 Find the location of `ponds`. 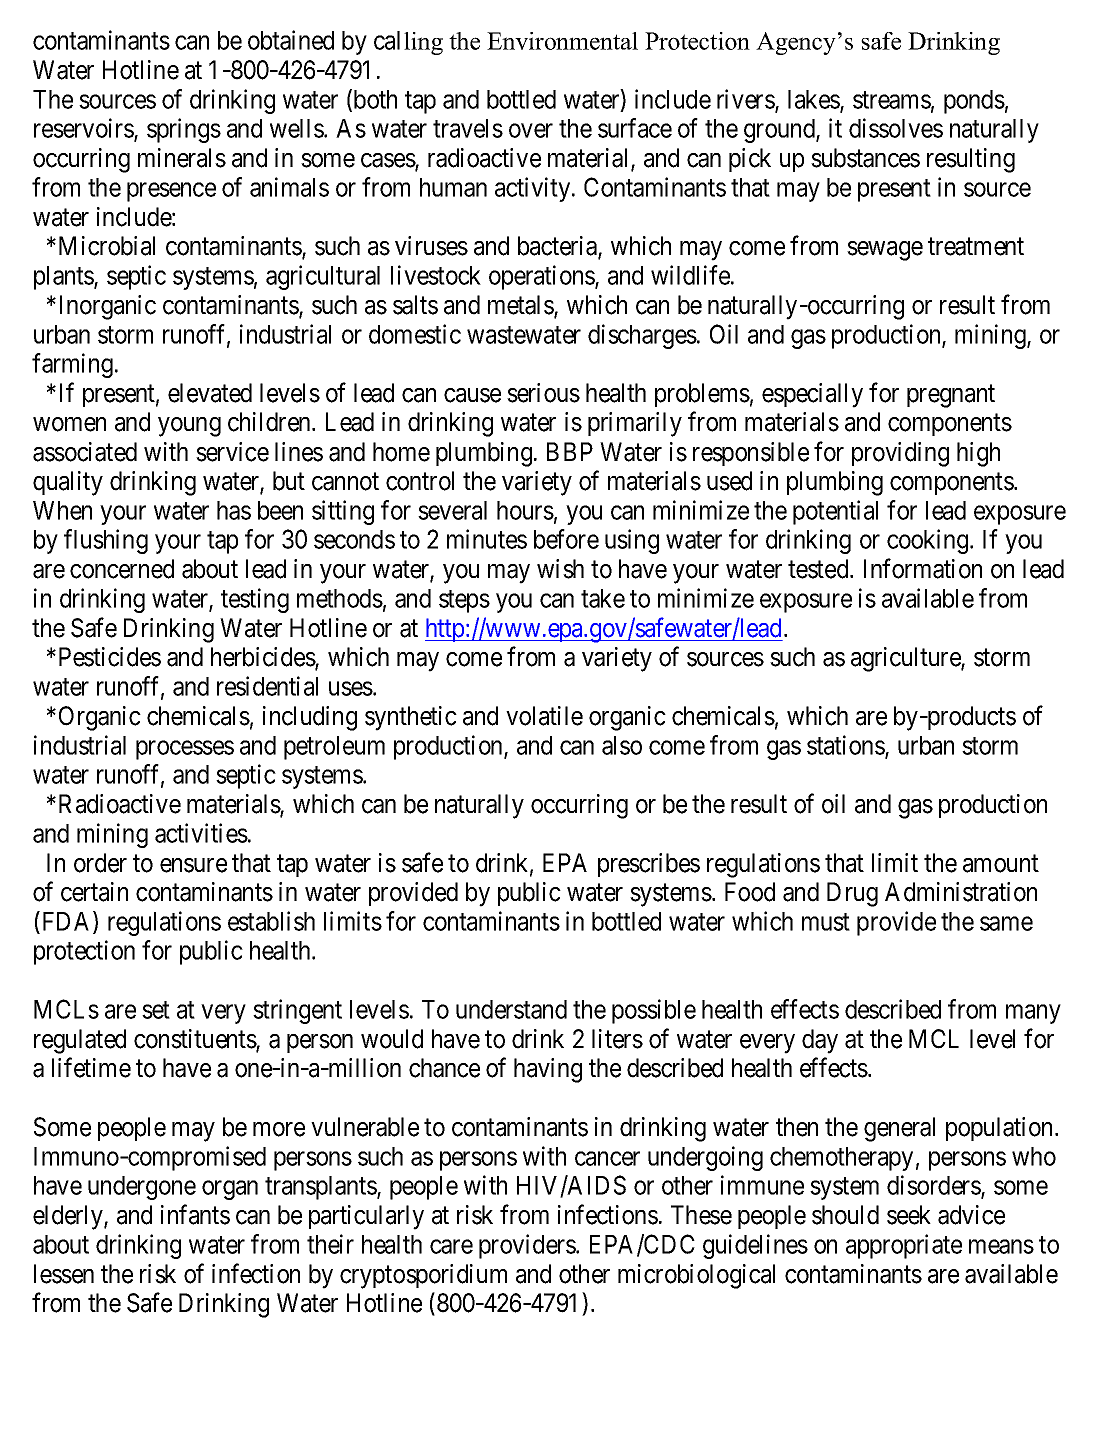

ponds is located at coordinates (974, 102).
